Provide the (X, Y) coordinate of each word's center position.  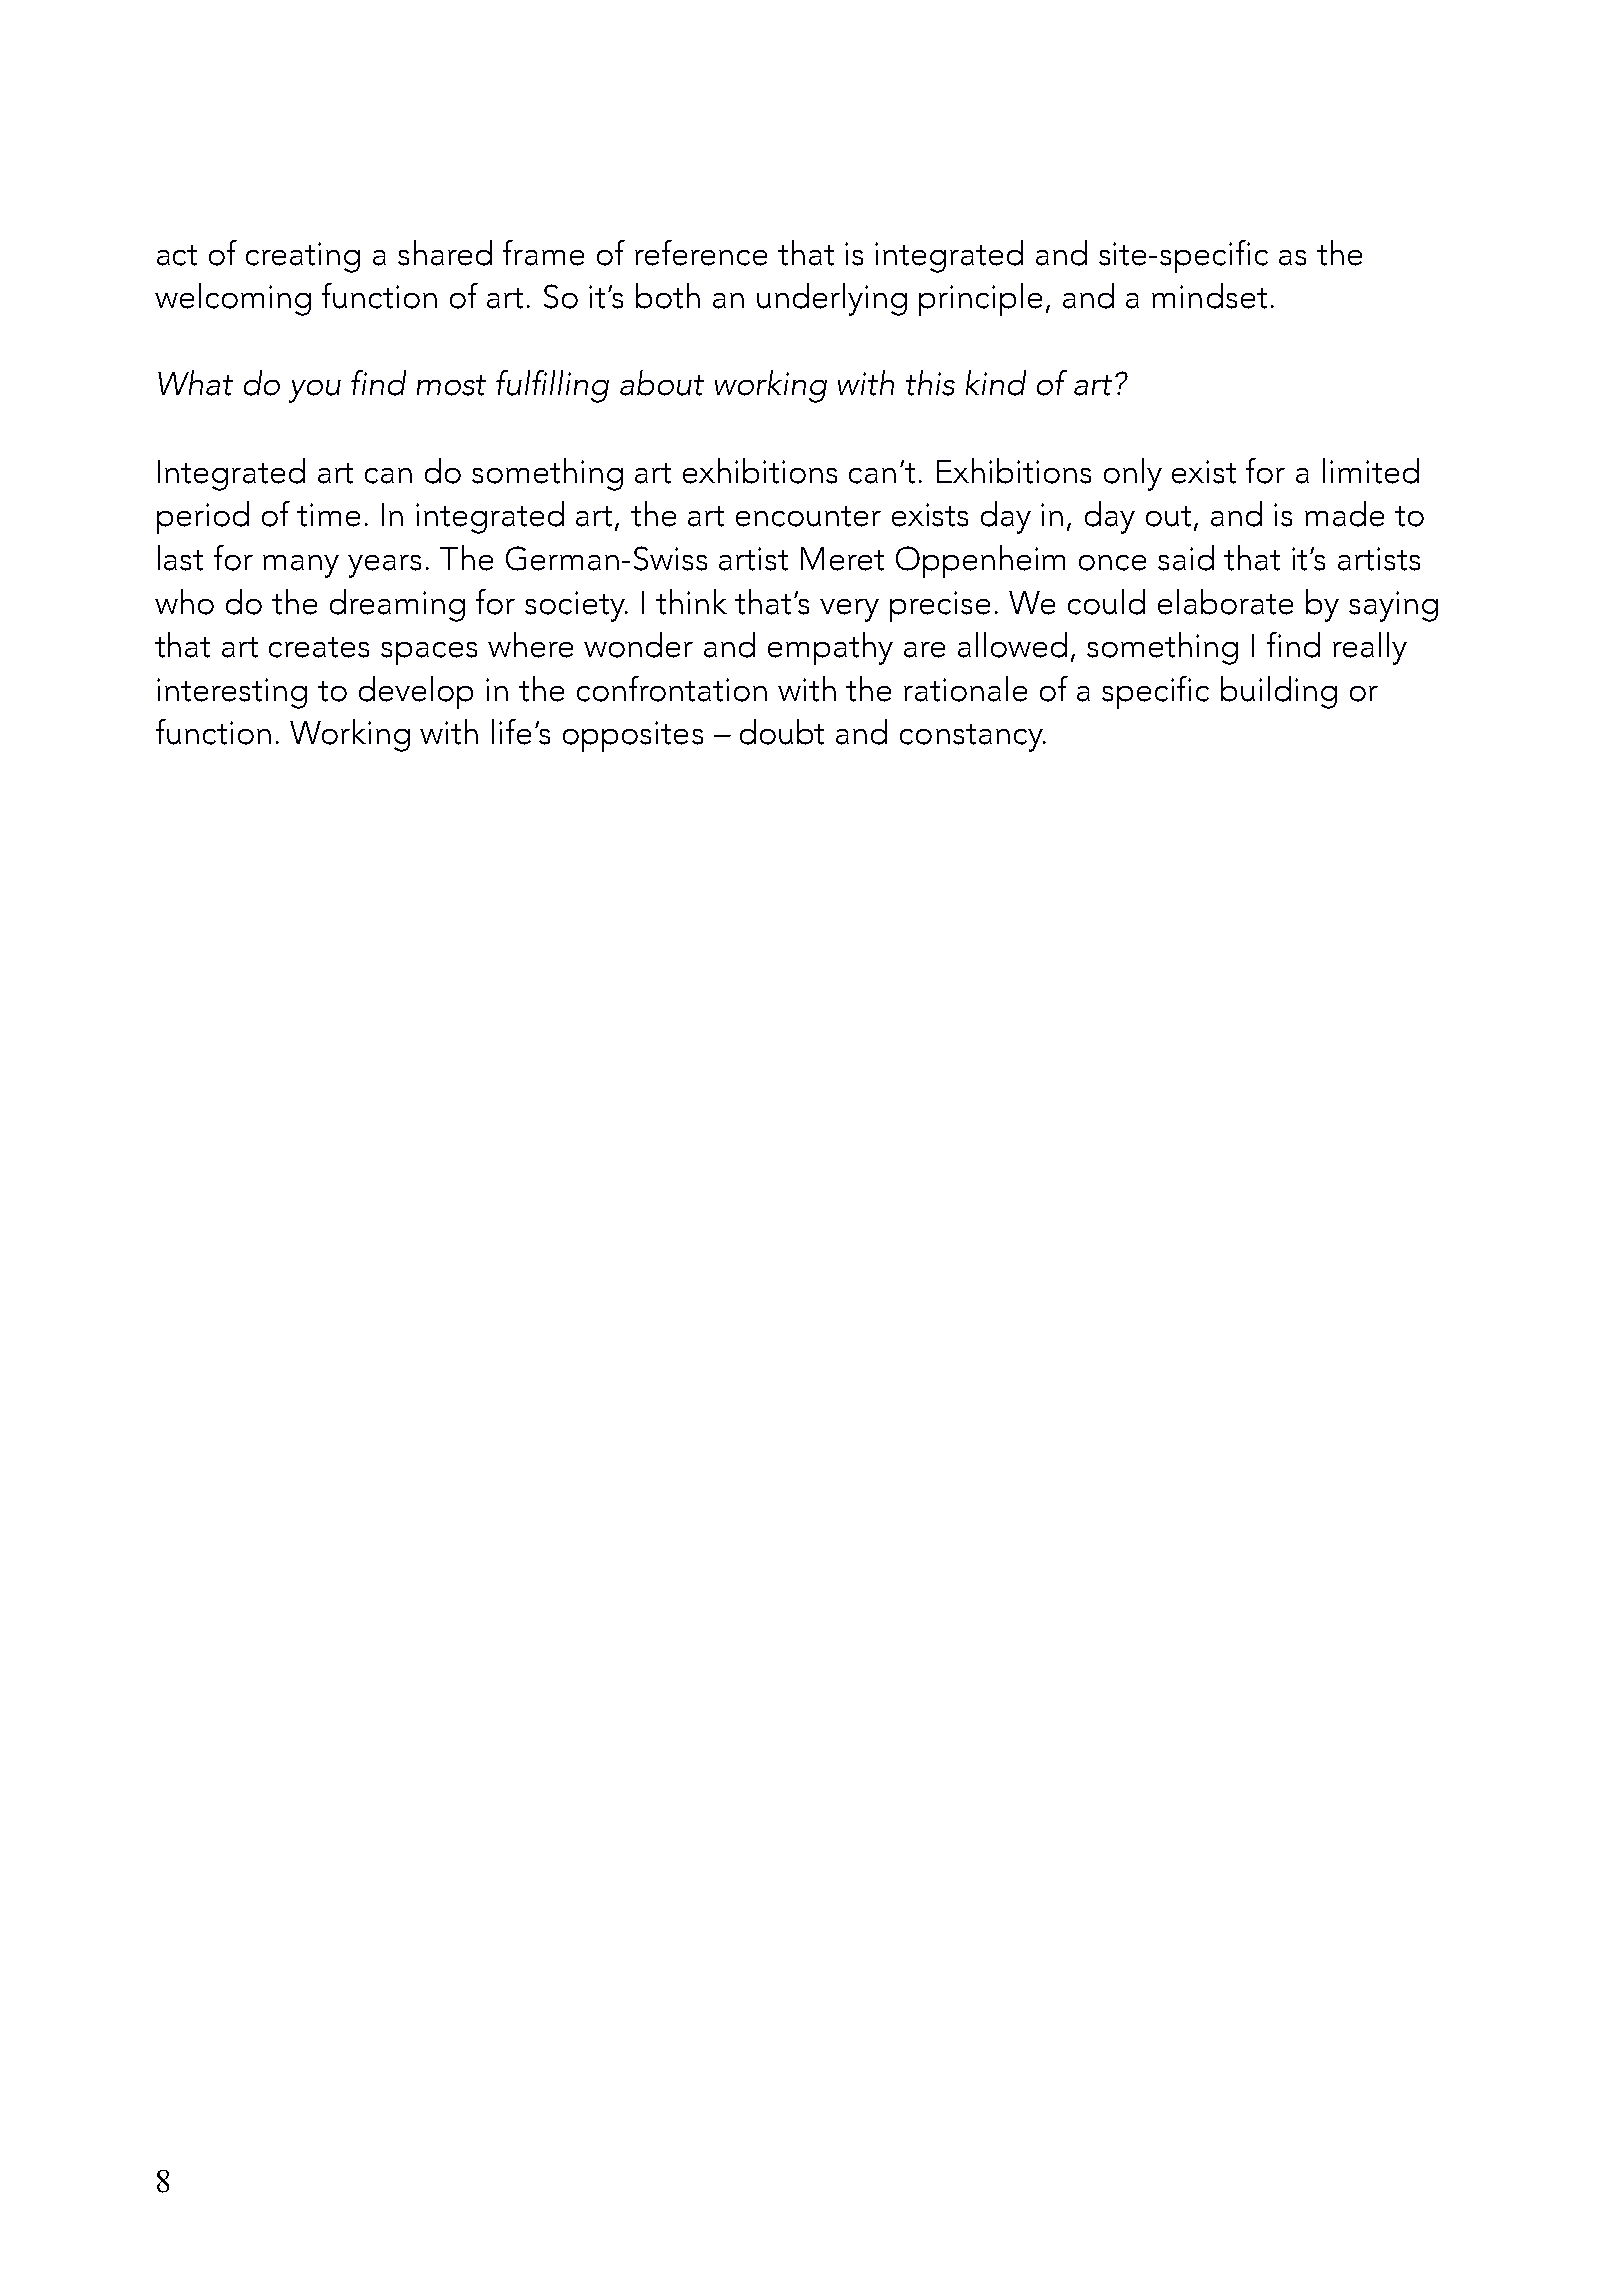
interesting (232, 693)
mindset (1209, 296)
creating (303, 257)
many (301, 566)
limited (1371, 471)
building (1279, 692)
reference (701, 253)
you (315, 391)
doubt (782, 732)
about (662, 383)
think (691, 602)
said (1186, 558)
